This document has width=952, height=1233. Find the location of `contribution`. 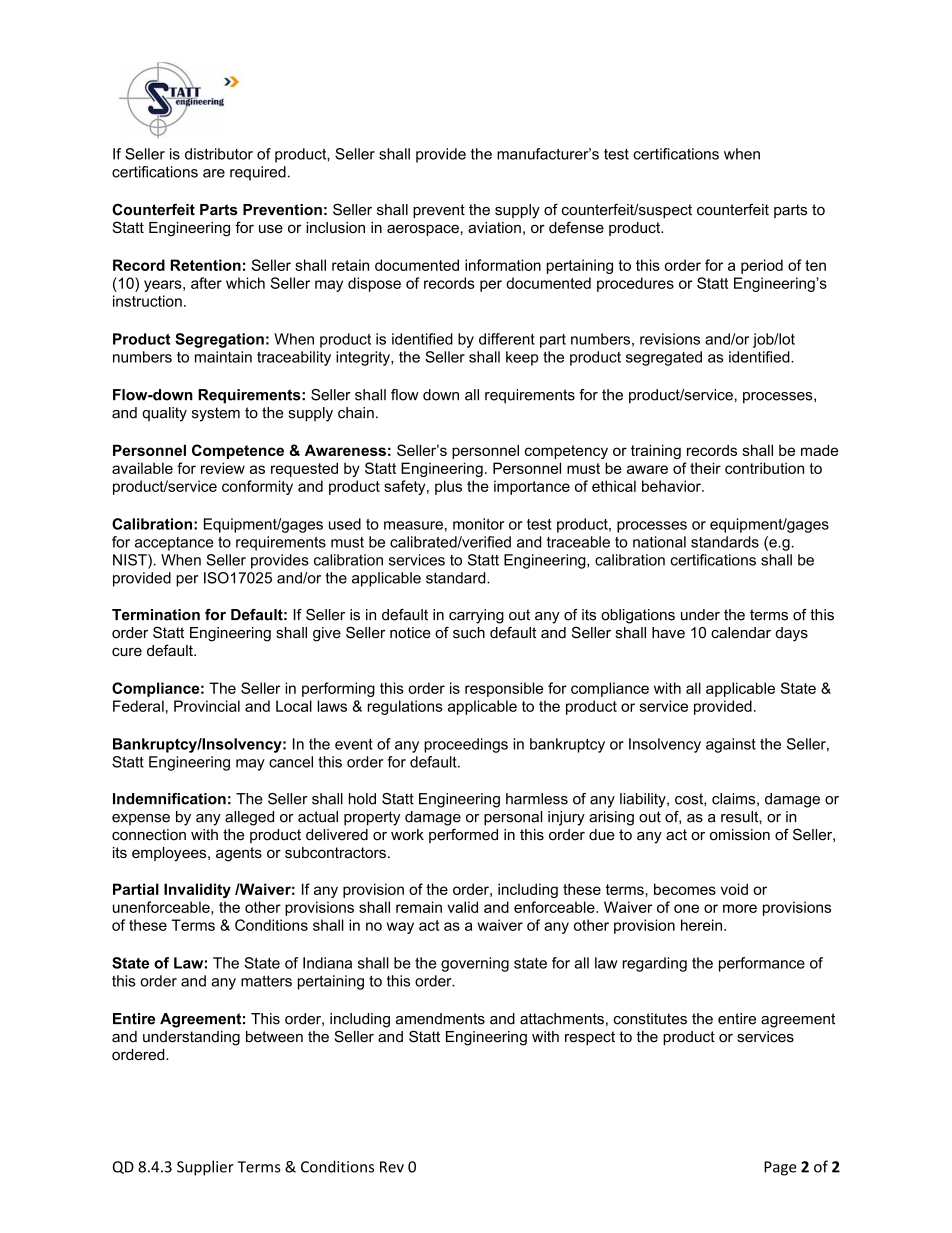

contribution is located at coordinates (764, 468).
